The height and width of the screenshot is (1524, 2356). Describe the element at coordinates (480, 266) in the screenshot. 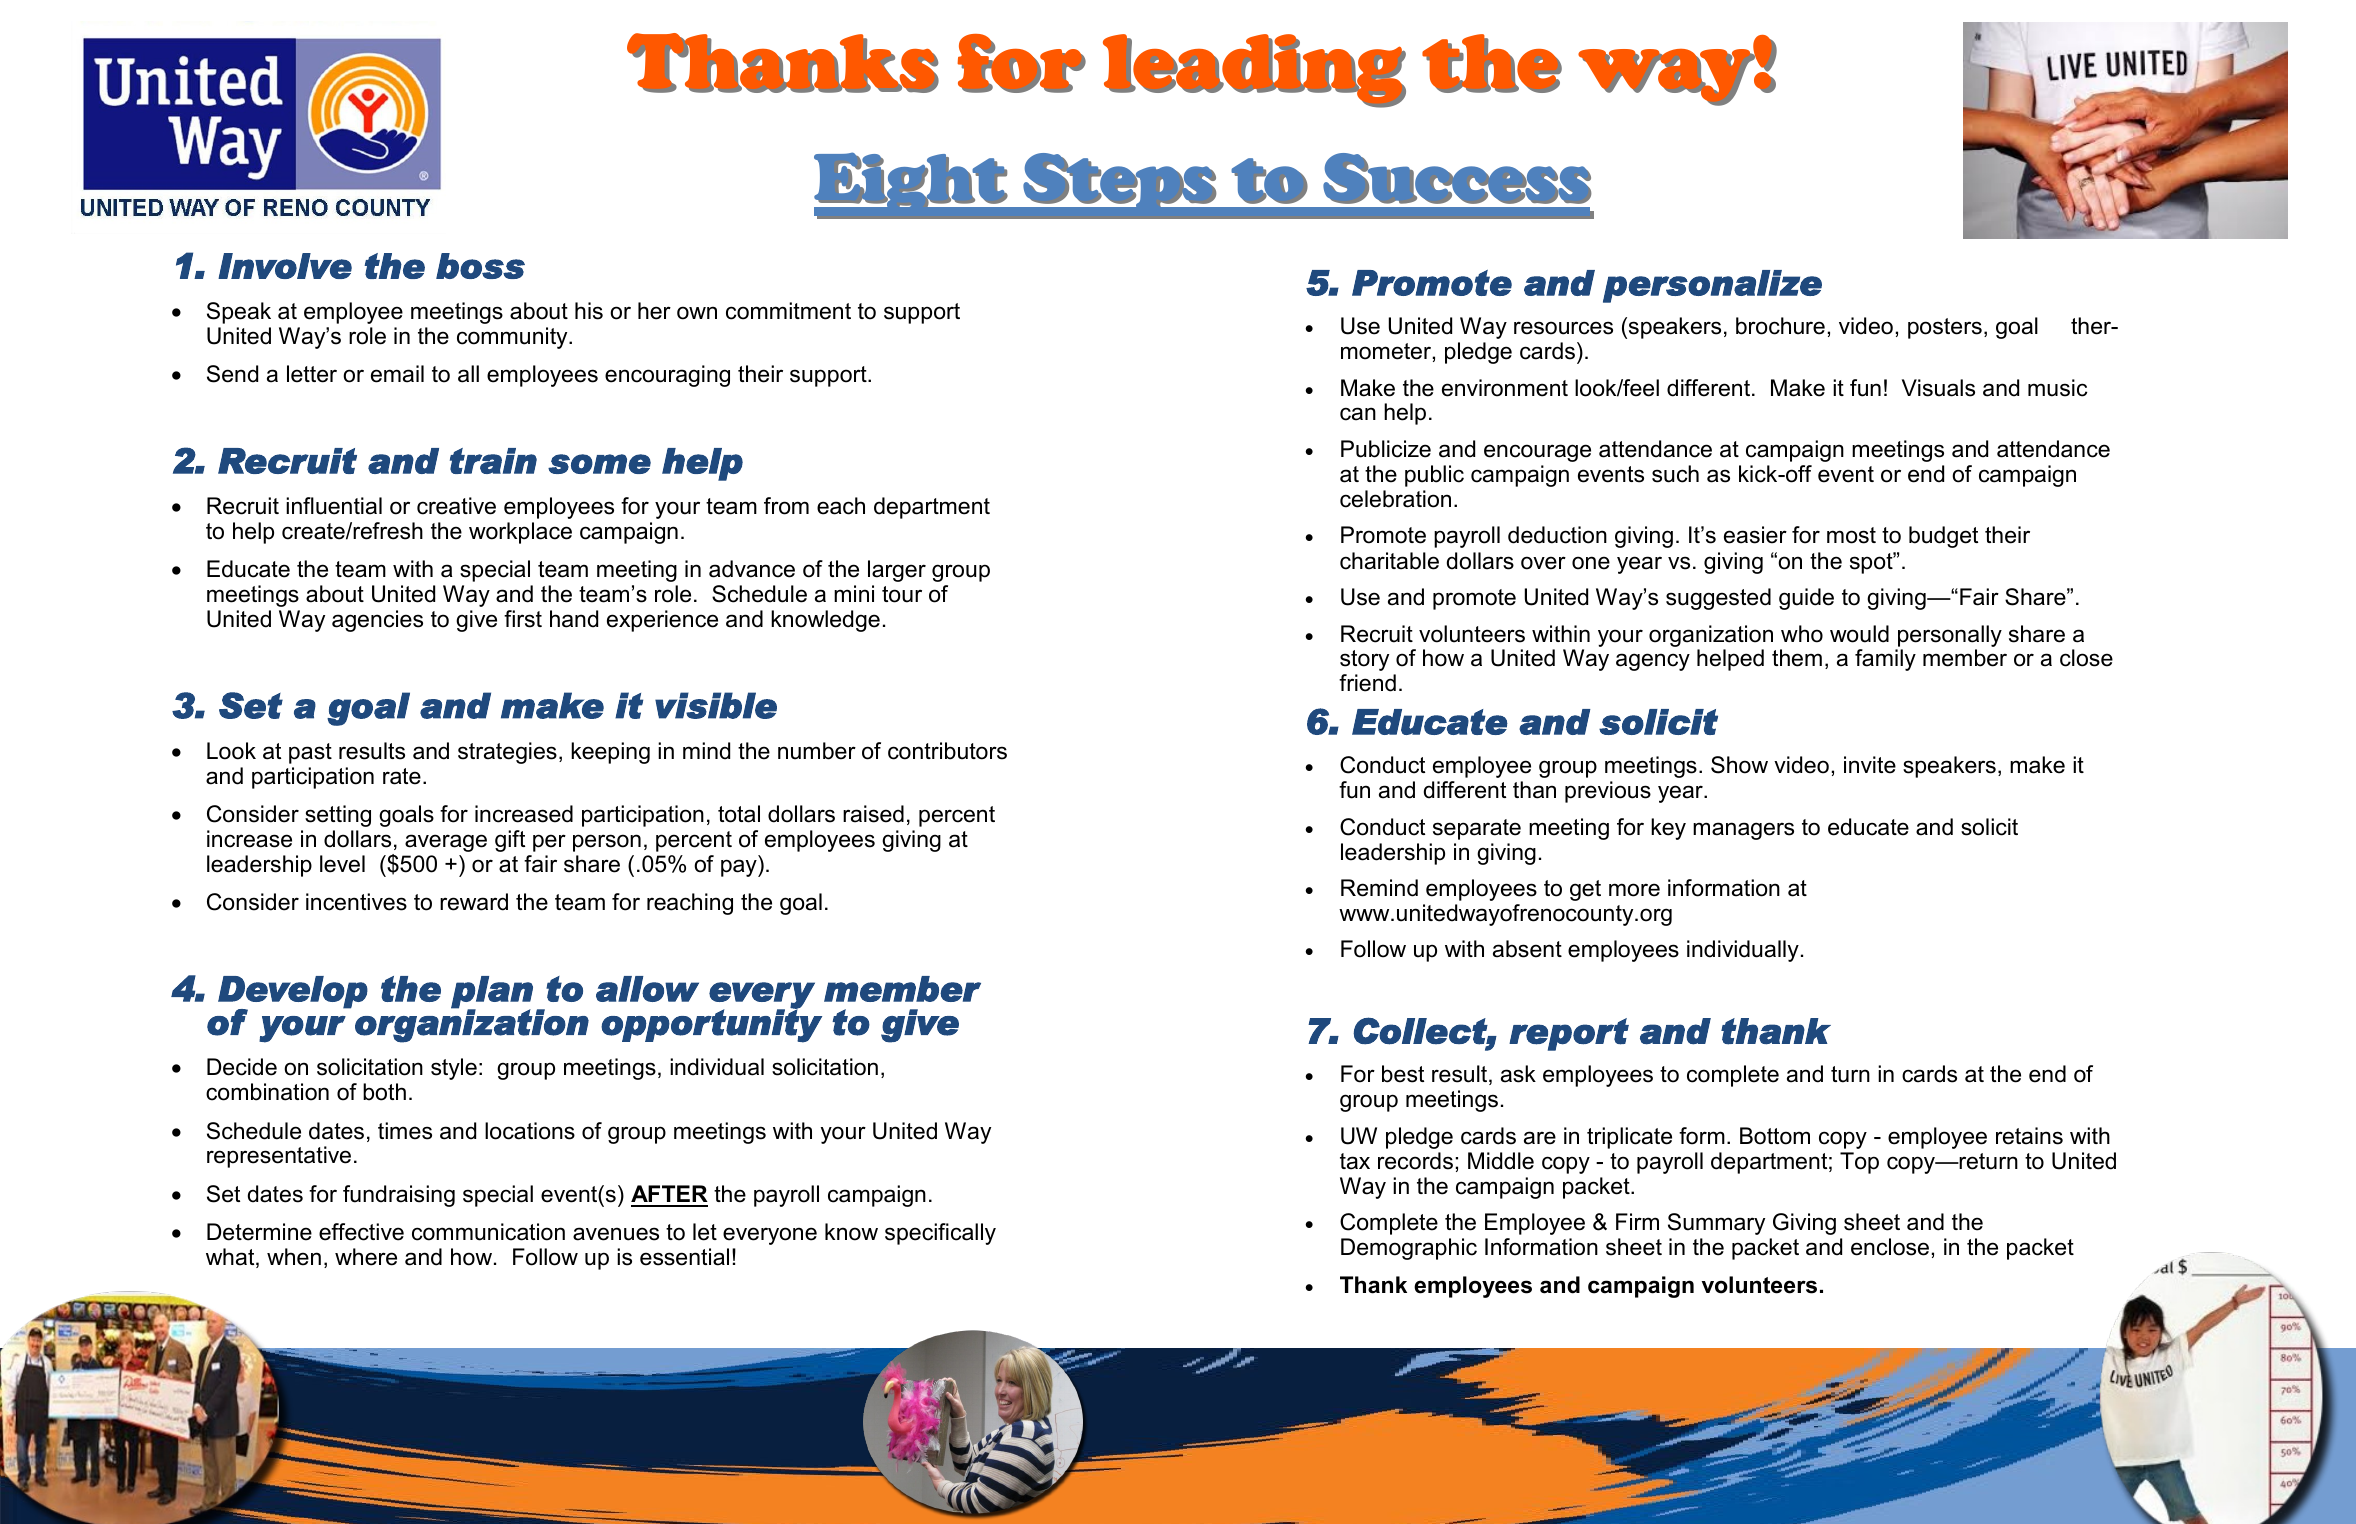

I see `boss` at that location.
